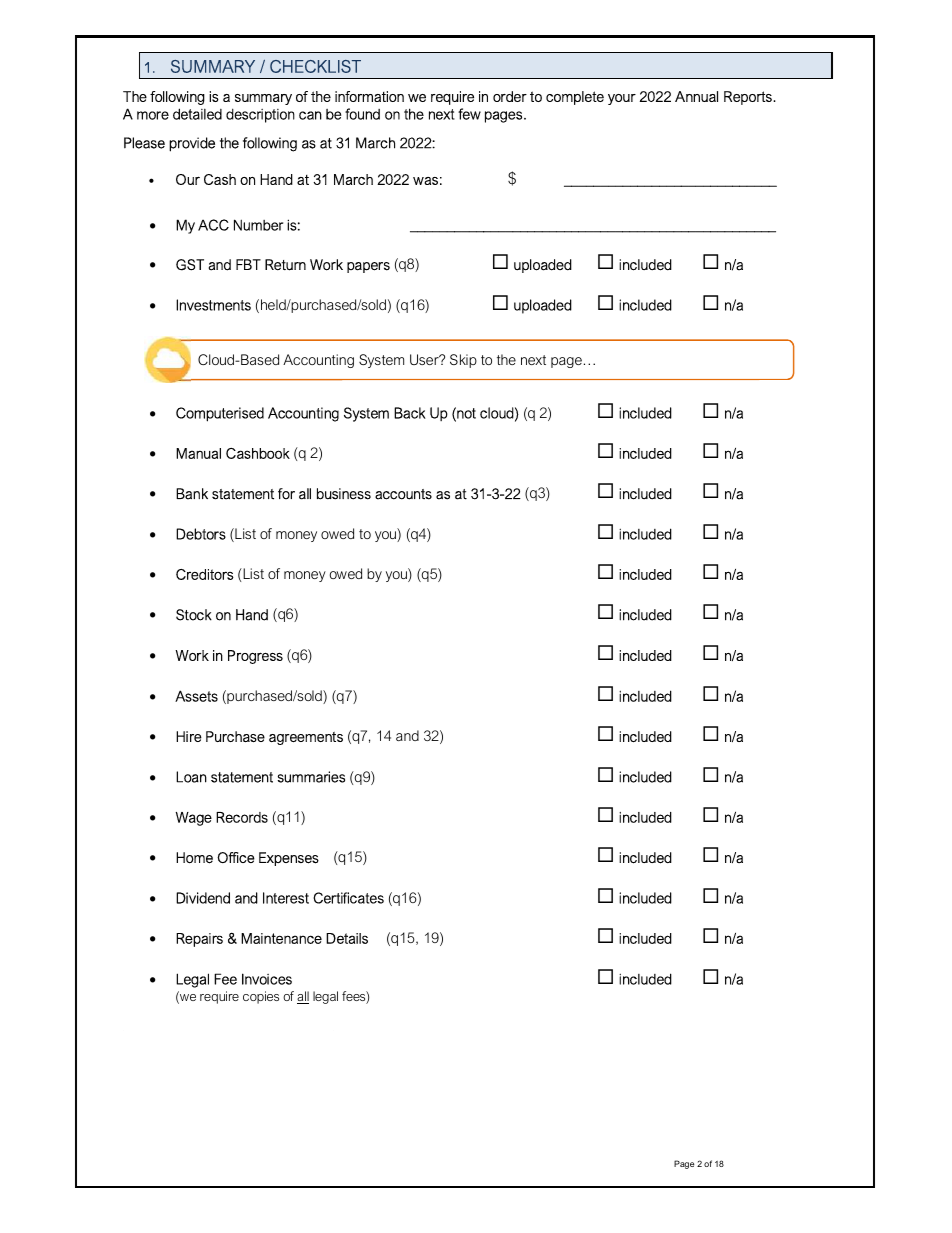 The height and width of the page is (1233, 952). I want to click on agreements, so click(306, 738).
